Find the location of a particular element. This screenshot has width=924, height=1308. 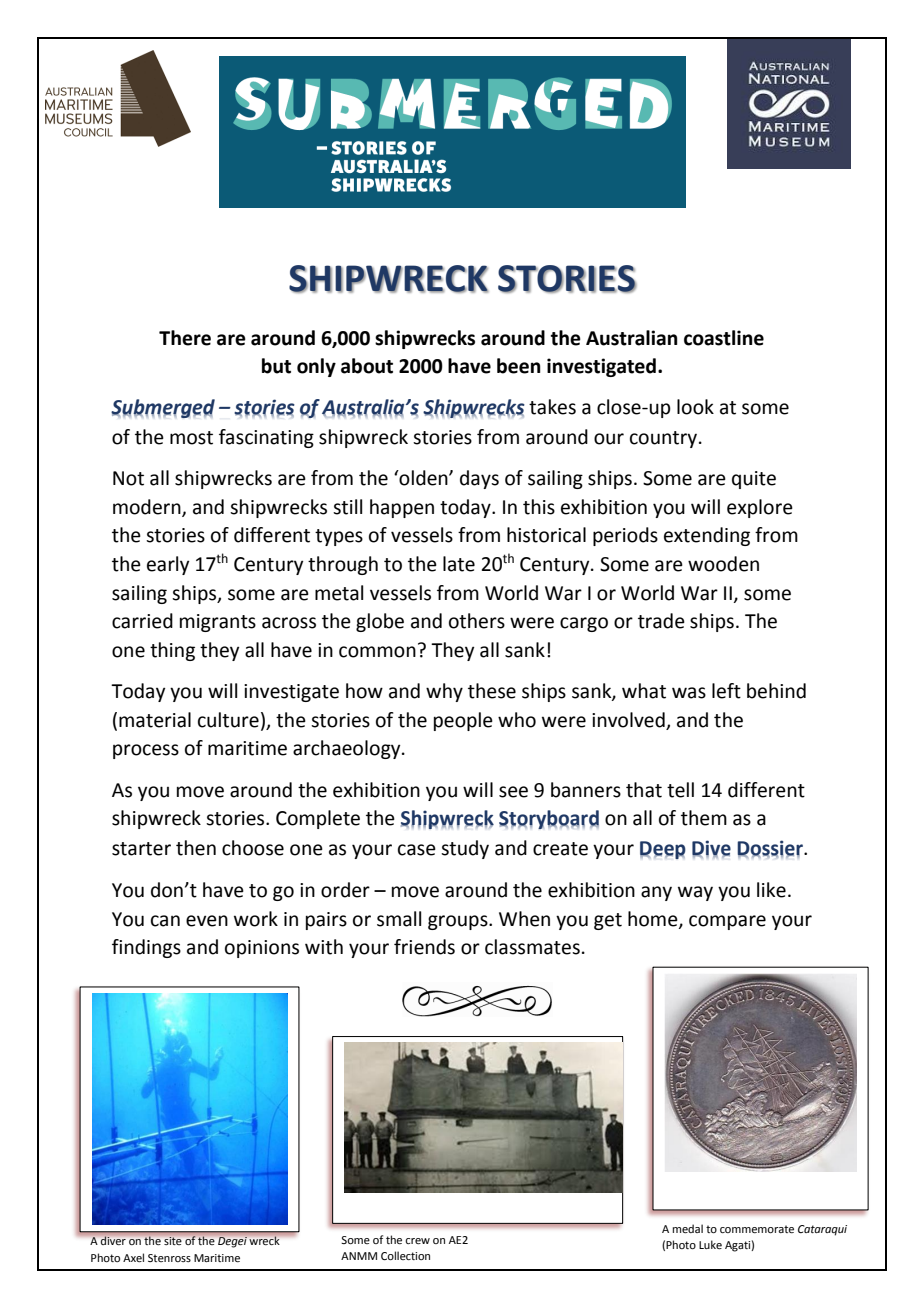

coastline is located at coordinates (724, 338).
